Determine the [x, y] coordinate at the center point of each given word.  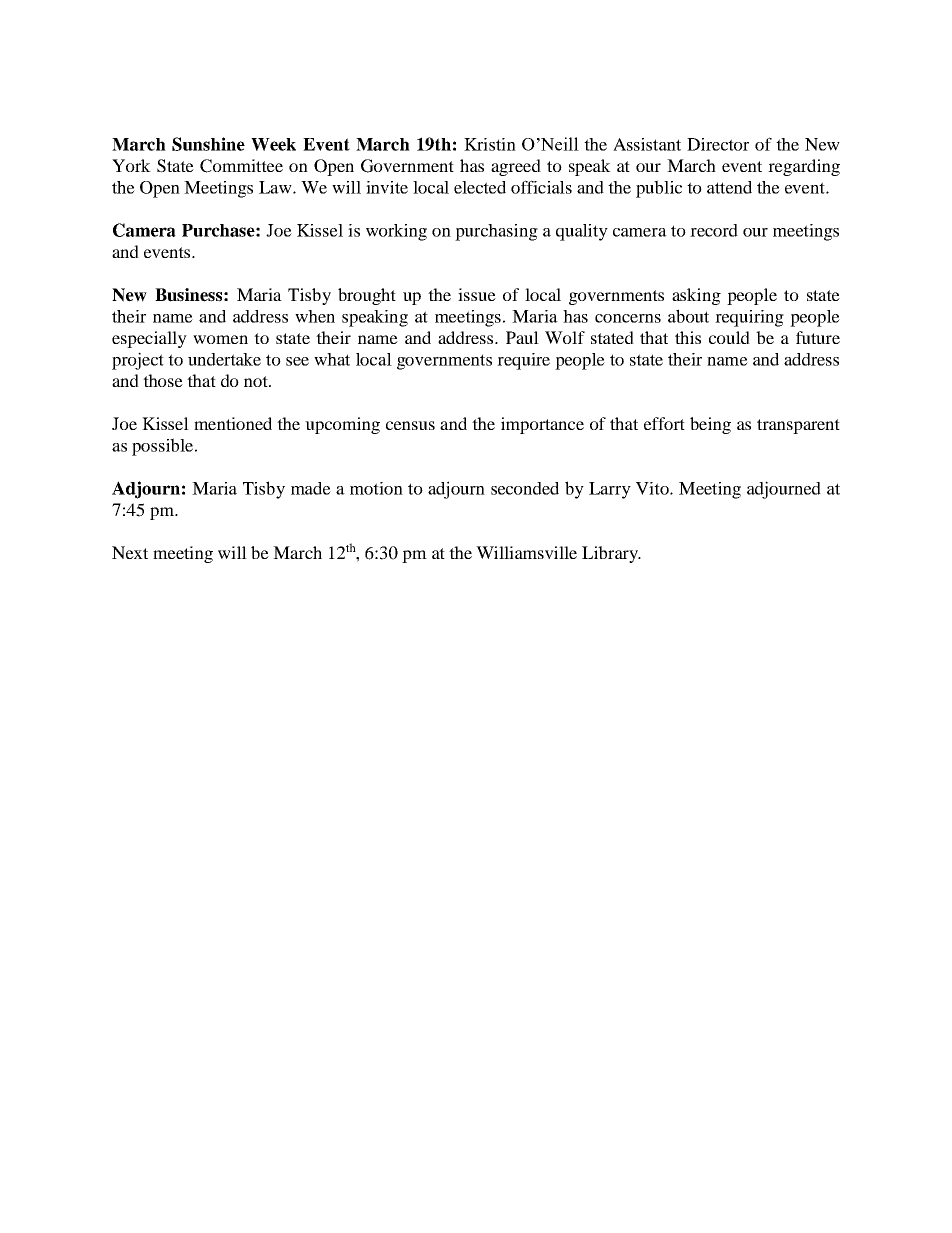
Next [130, 552]
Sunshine [208, 144]
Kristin [490, 144]
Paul [522, 337]
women [220, 339]
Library [611, 554]
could [729, 337]
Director [718, 144]
